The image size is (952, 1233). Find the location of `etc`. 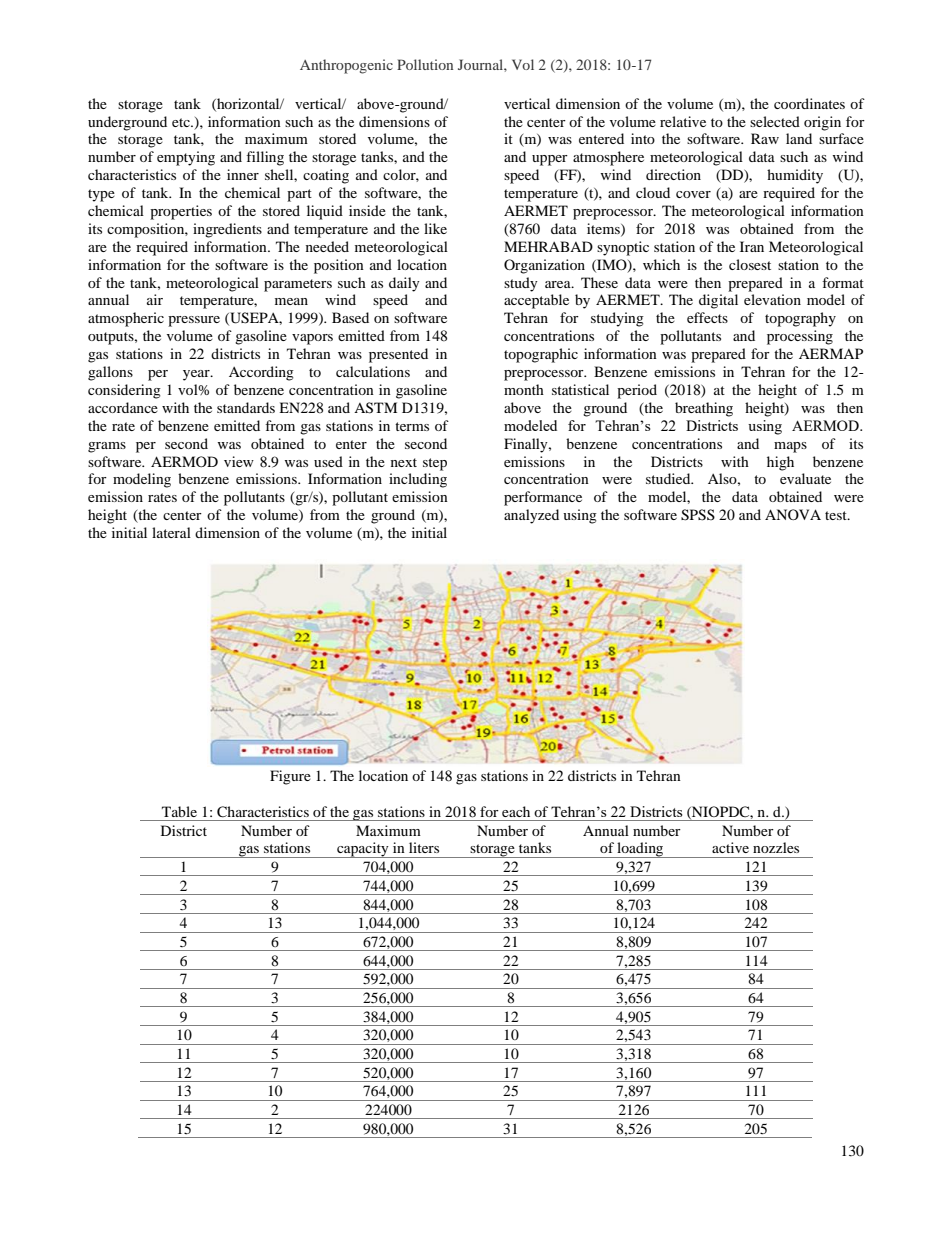

etc is located at coordinates (182, 122).
